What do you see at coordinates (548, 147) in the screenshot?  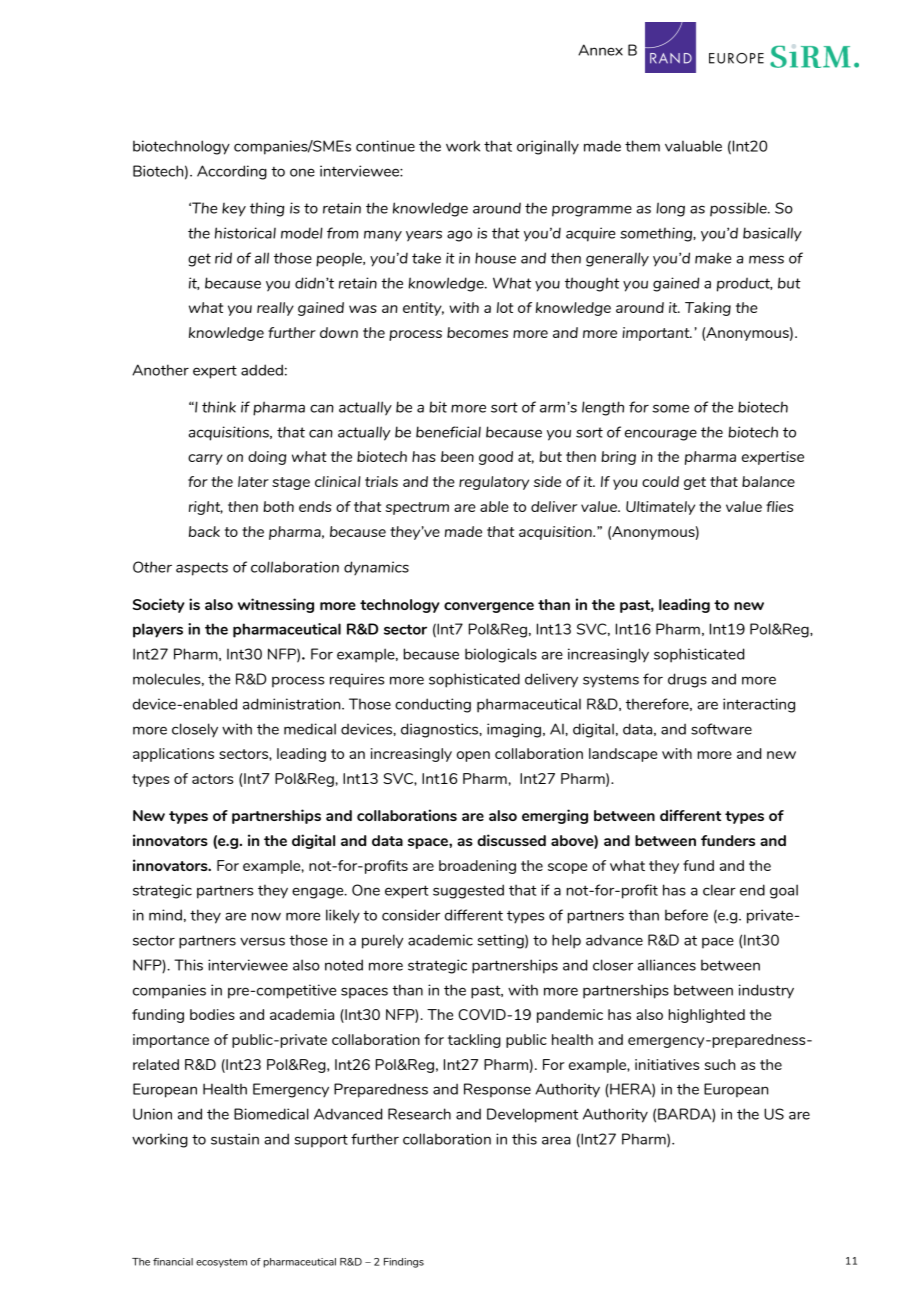 I see `originally` at bounding box center [548, 147].
